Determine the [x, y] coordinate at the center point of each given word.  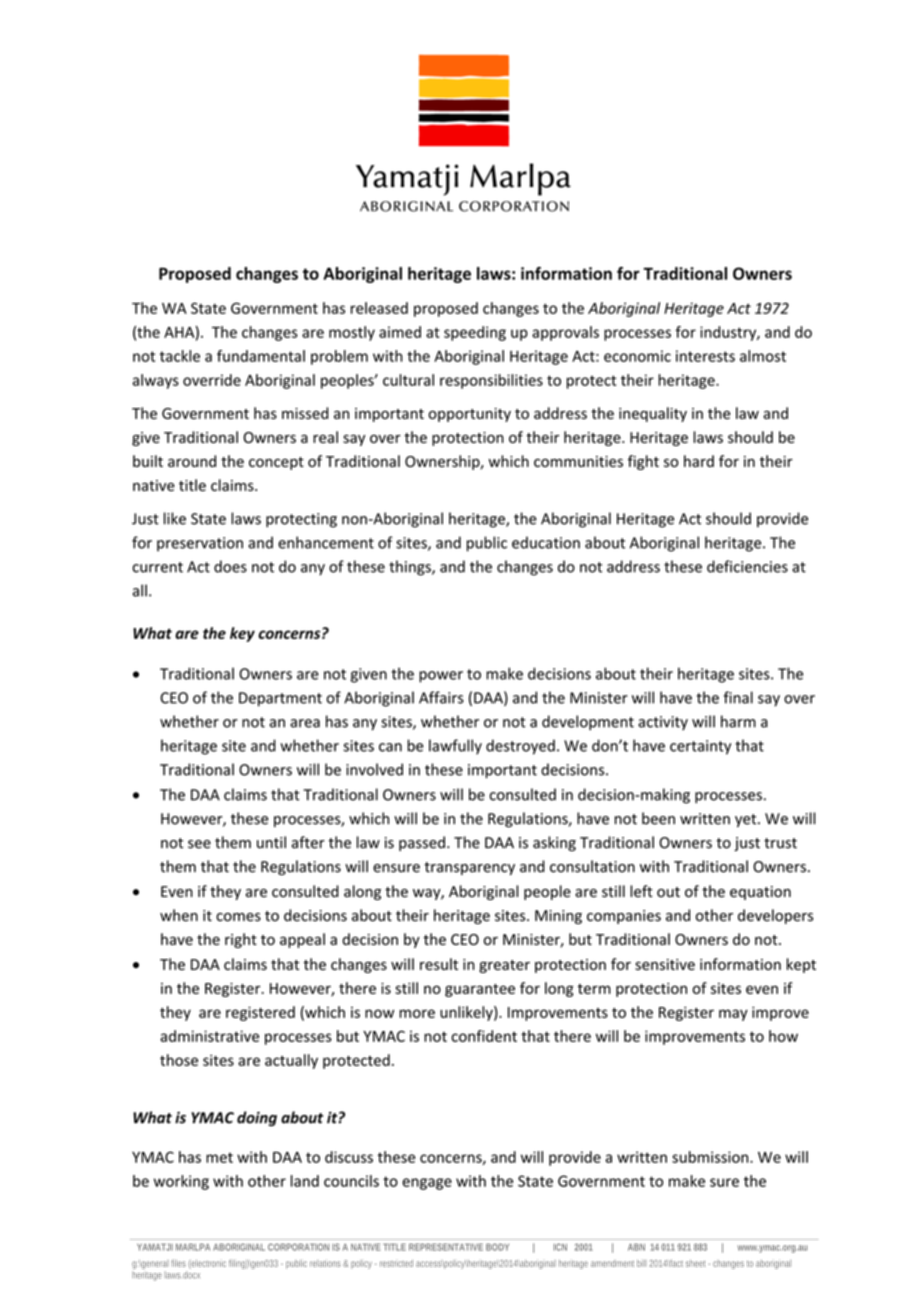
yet [747, 820]
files [178, 1263]
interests [705, 356]
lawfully [455, 747]
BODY [497, 1247]
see [199, 844]
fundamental [261, 356]
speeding [475, 333]
